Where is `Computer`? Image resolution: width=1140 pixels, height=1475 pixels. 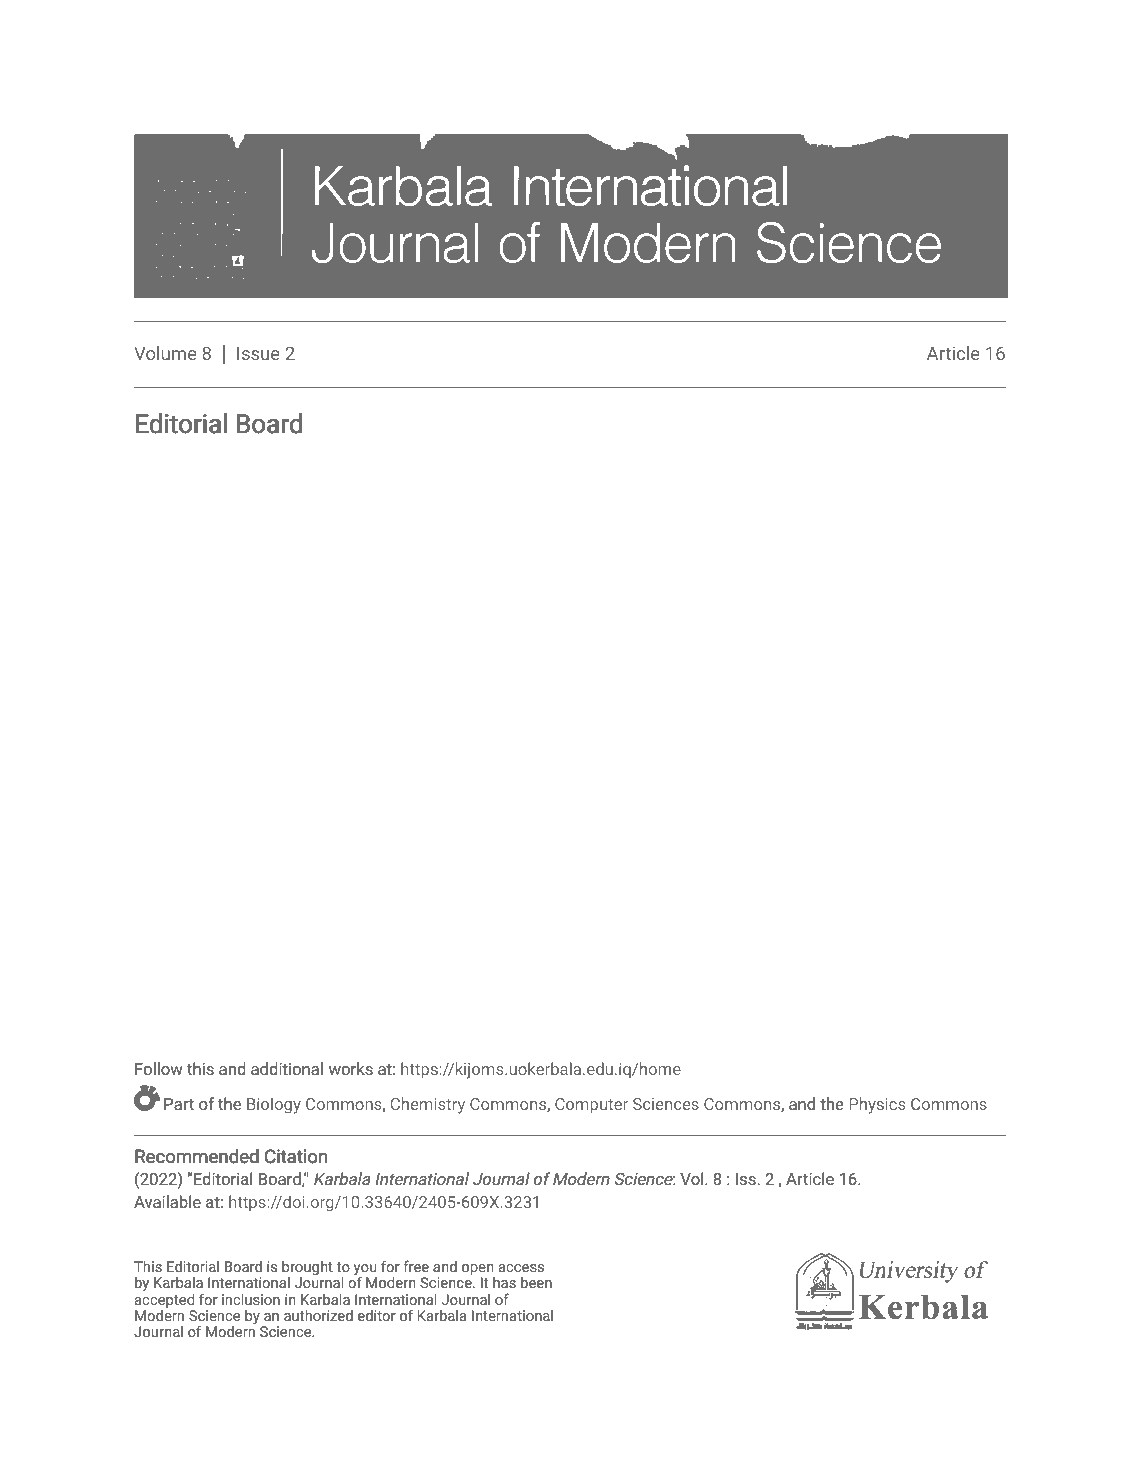 Computer is located at coordinates (591, 1106).
